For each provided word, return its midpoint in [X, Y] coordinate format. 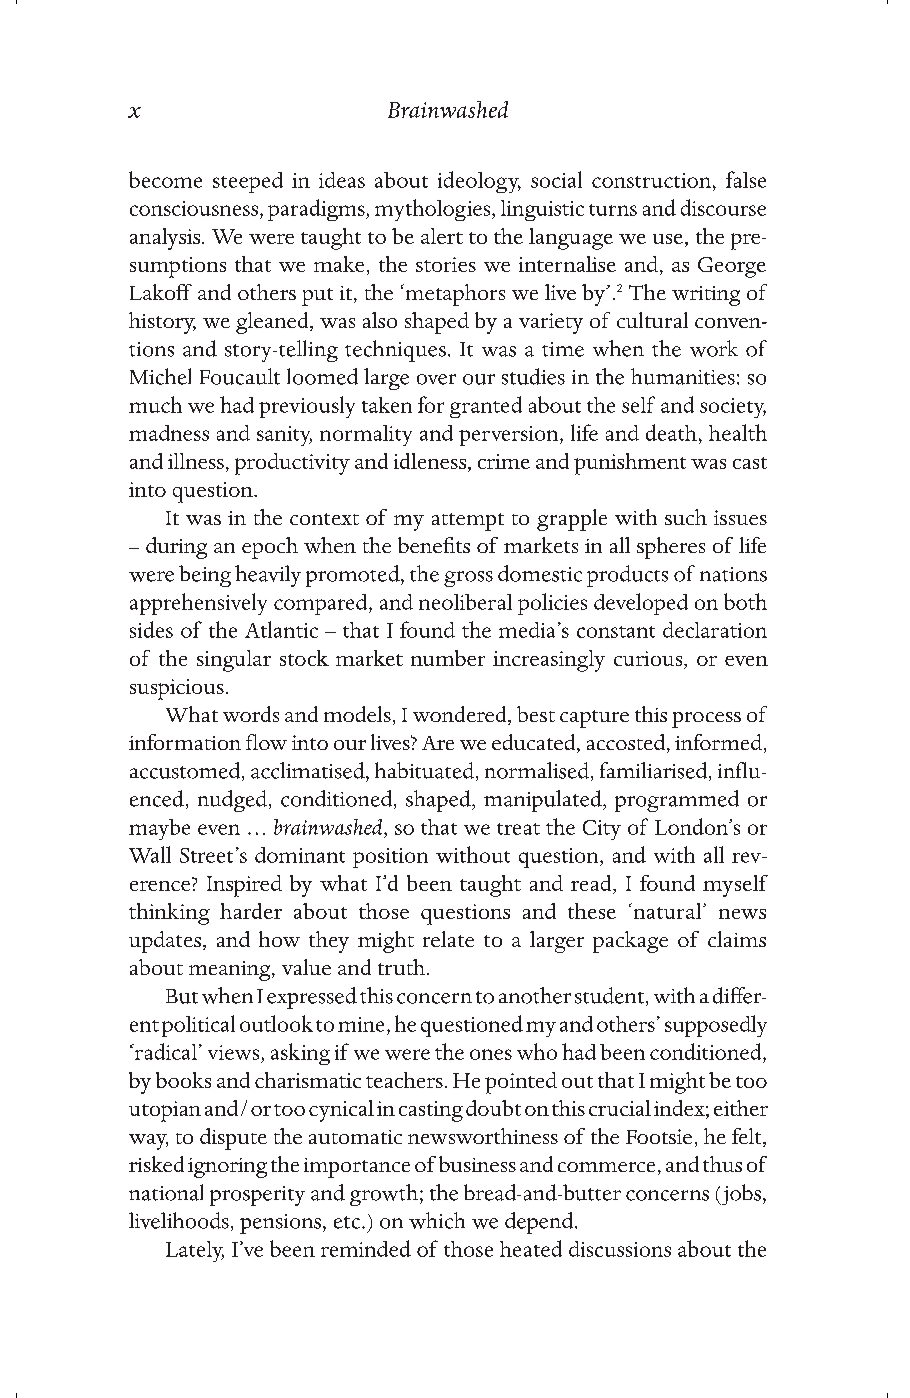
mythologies [434, 210]
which [437, 1220]
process [706, 720]
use [668, 239]
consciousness [194, 208]
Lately [195, 1251]
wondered [461, 715]
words [251, 714]
